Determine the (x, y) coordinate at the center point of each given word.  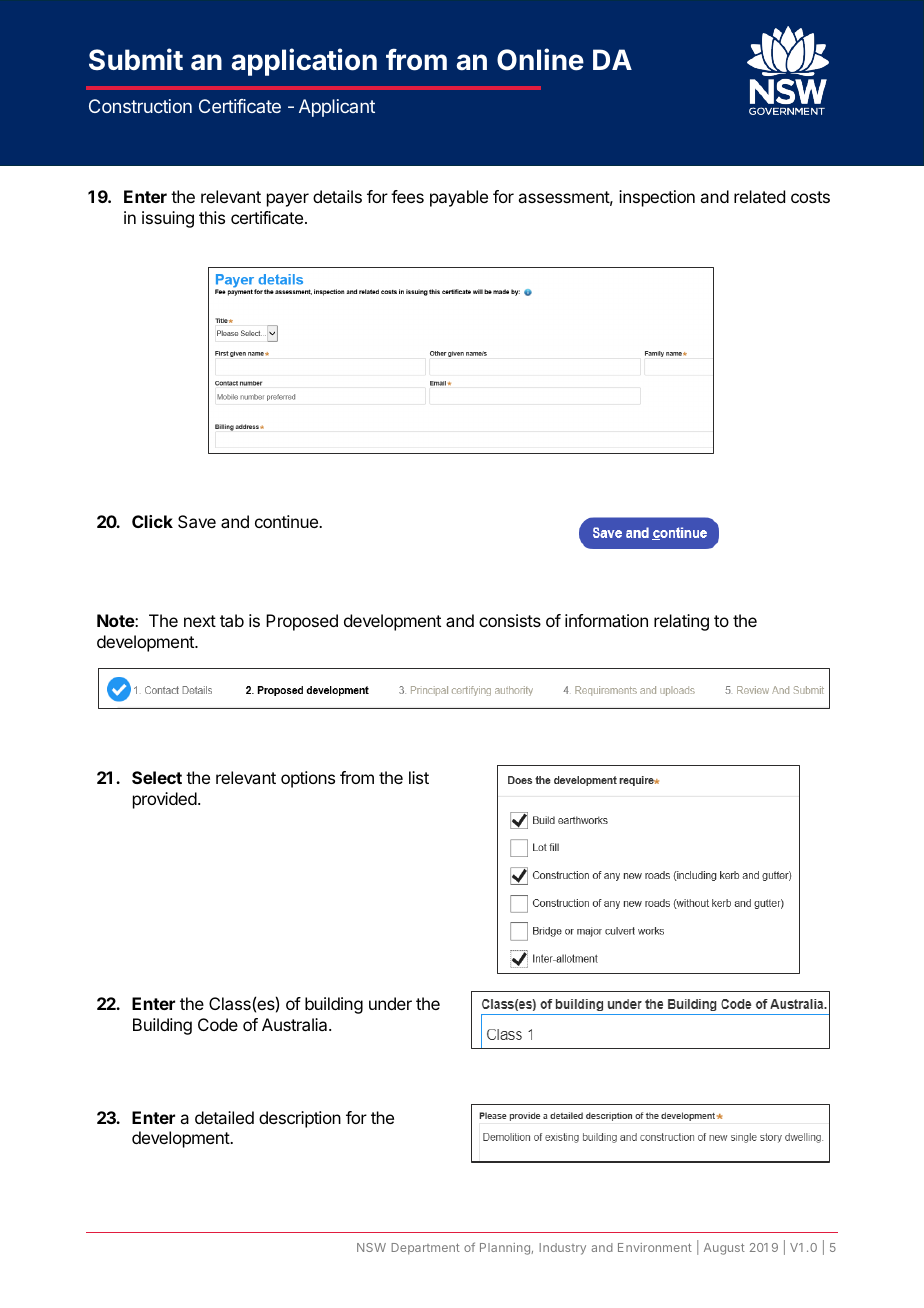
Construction (140, 106)
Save (197, 521)
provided (165, 800)
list (419, 777)
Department (425, 1249)
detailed (224, 1117)
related (759, 196)
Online (540, 59)
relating (681, 622)
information (606, 620)
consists (510, 620)
